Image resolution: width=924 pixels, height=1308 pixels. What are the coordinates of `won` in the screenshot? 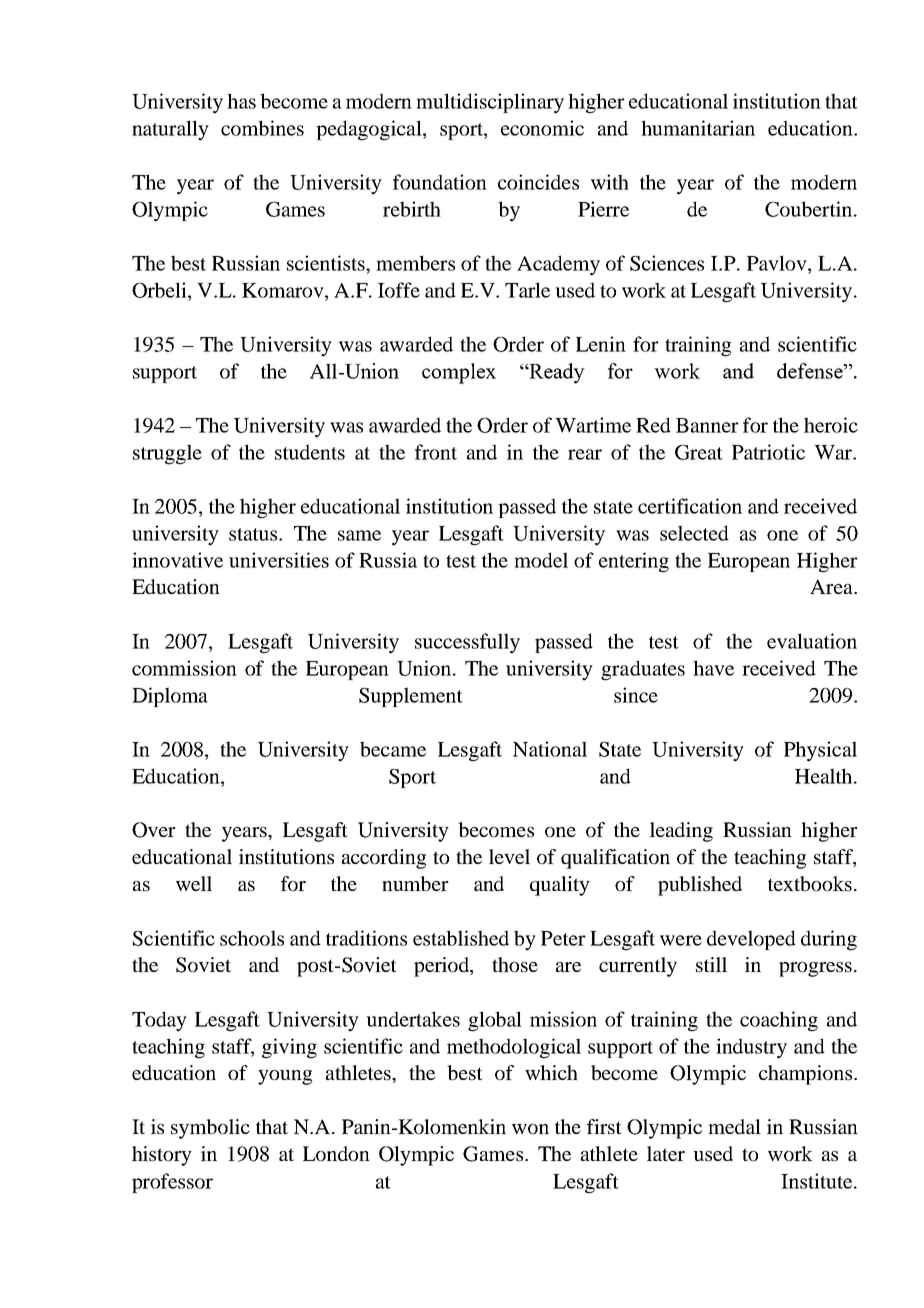 It's located at (530, 1129).
